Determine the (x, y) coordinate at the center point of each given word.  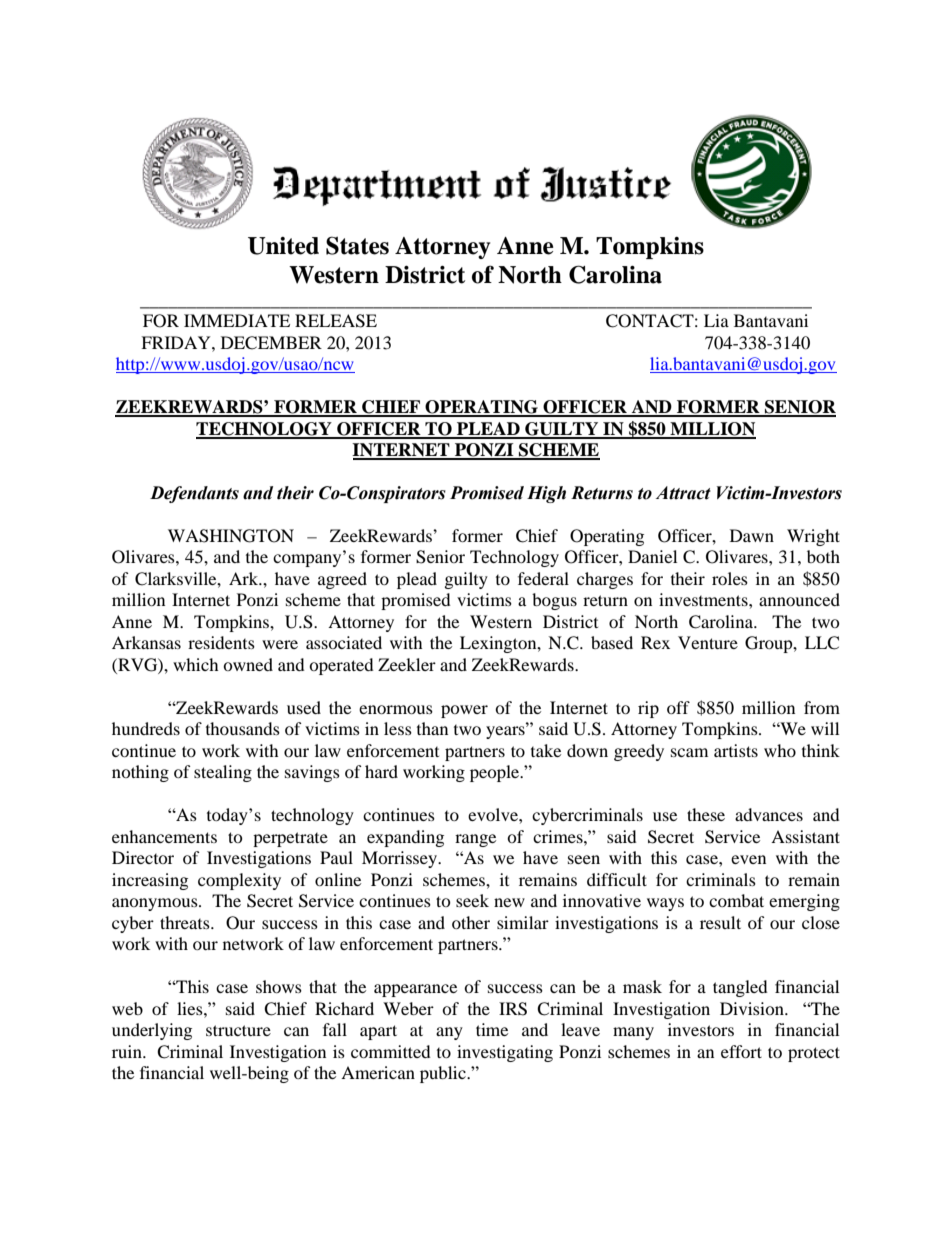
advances (769, 814)
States (357, 245)
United (283, 246)
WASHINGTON (231, 536)
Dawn (752, 535)
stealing (223, 773)
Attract (683, 493)
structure (238, 1030)
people (496, 773)
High (546, 494)
